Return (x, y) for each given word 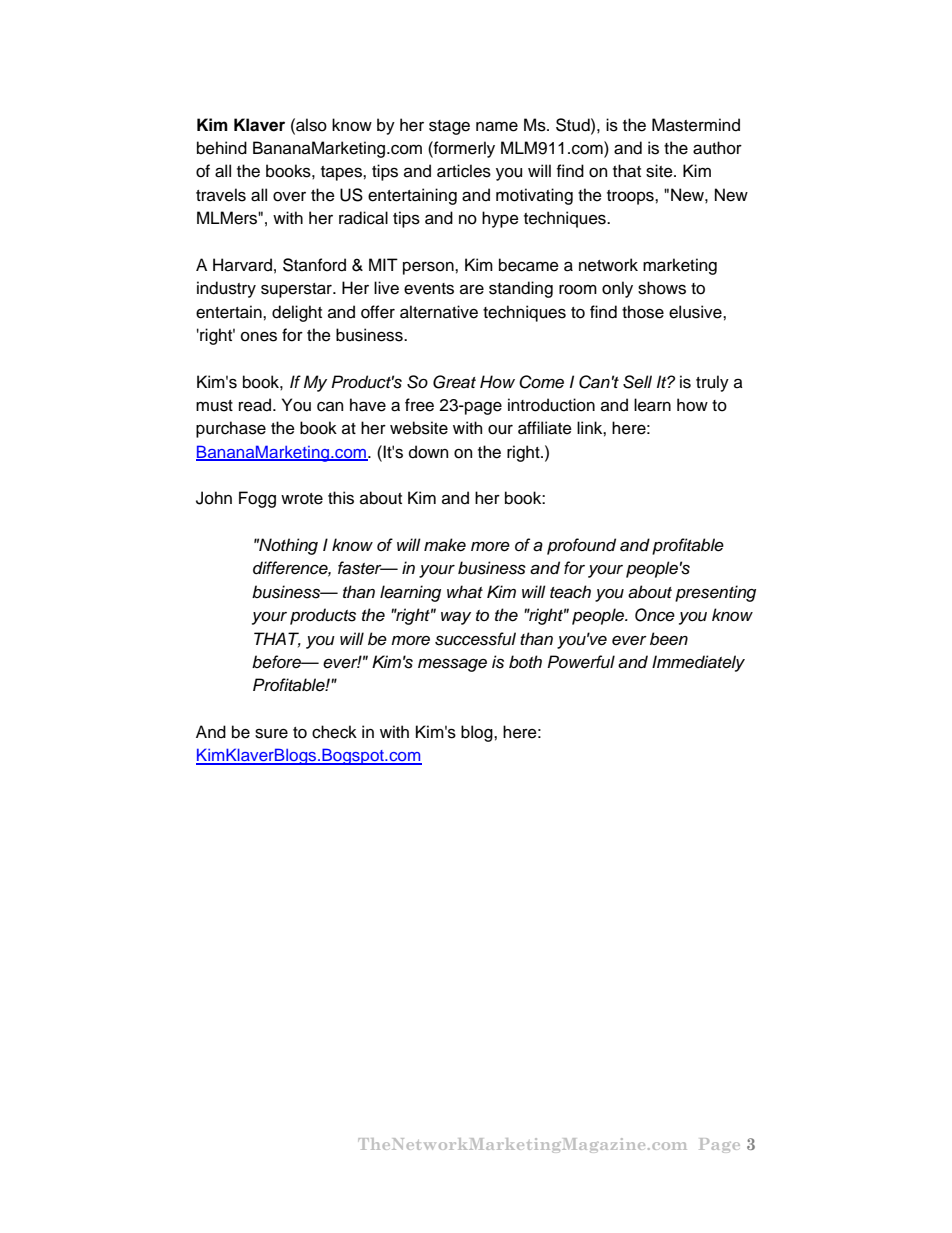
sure (271, 734)
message (452, 665)
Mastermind (696, 125)
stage (449, 127)
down (428, 452)
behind (222, 148)
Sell (637, 382)
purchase (231, 429)
